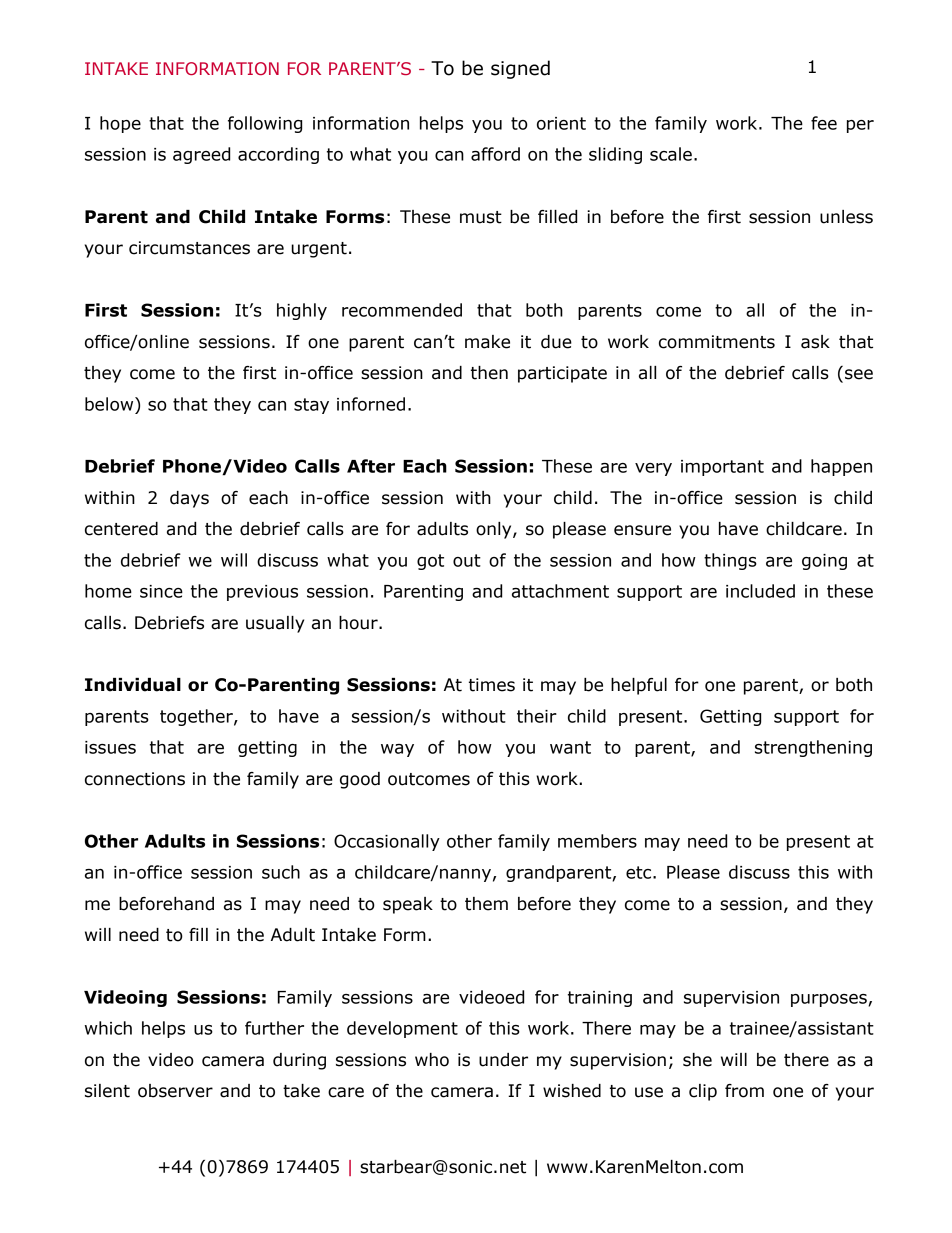  What do you see at coordinates (161, 591) in the screenshot?
I see `since` at bounding box center [161, 591].
